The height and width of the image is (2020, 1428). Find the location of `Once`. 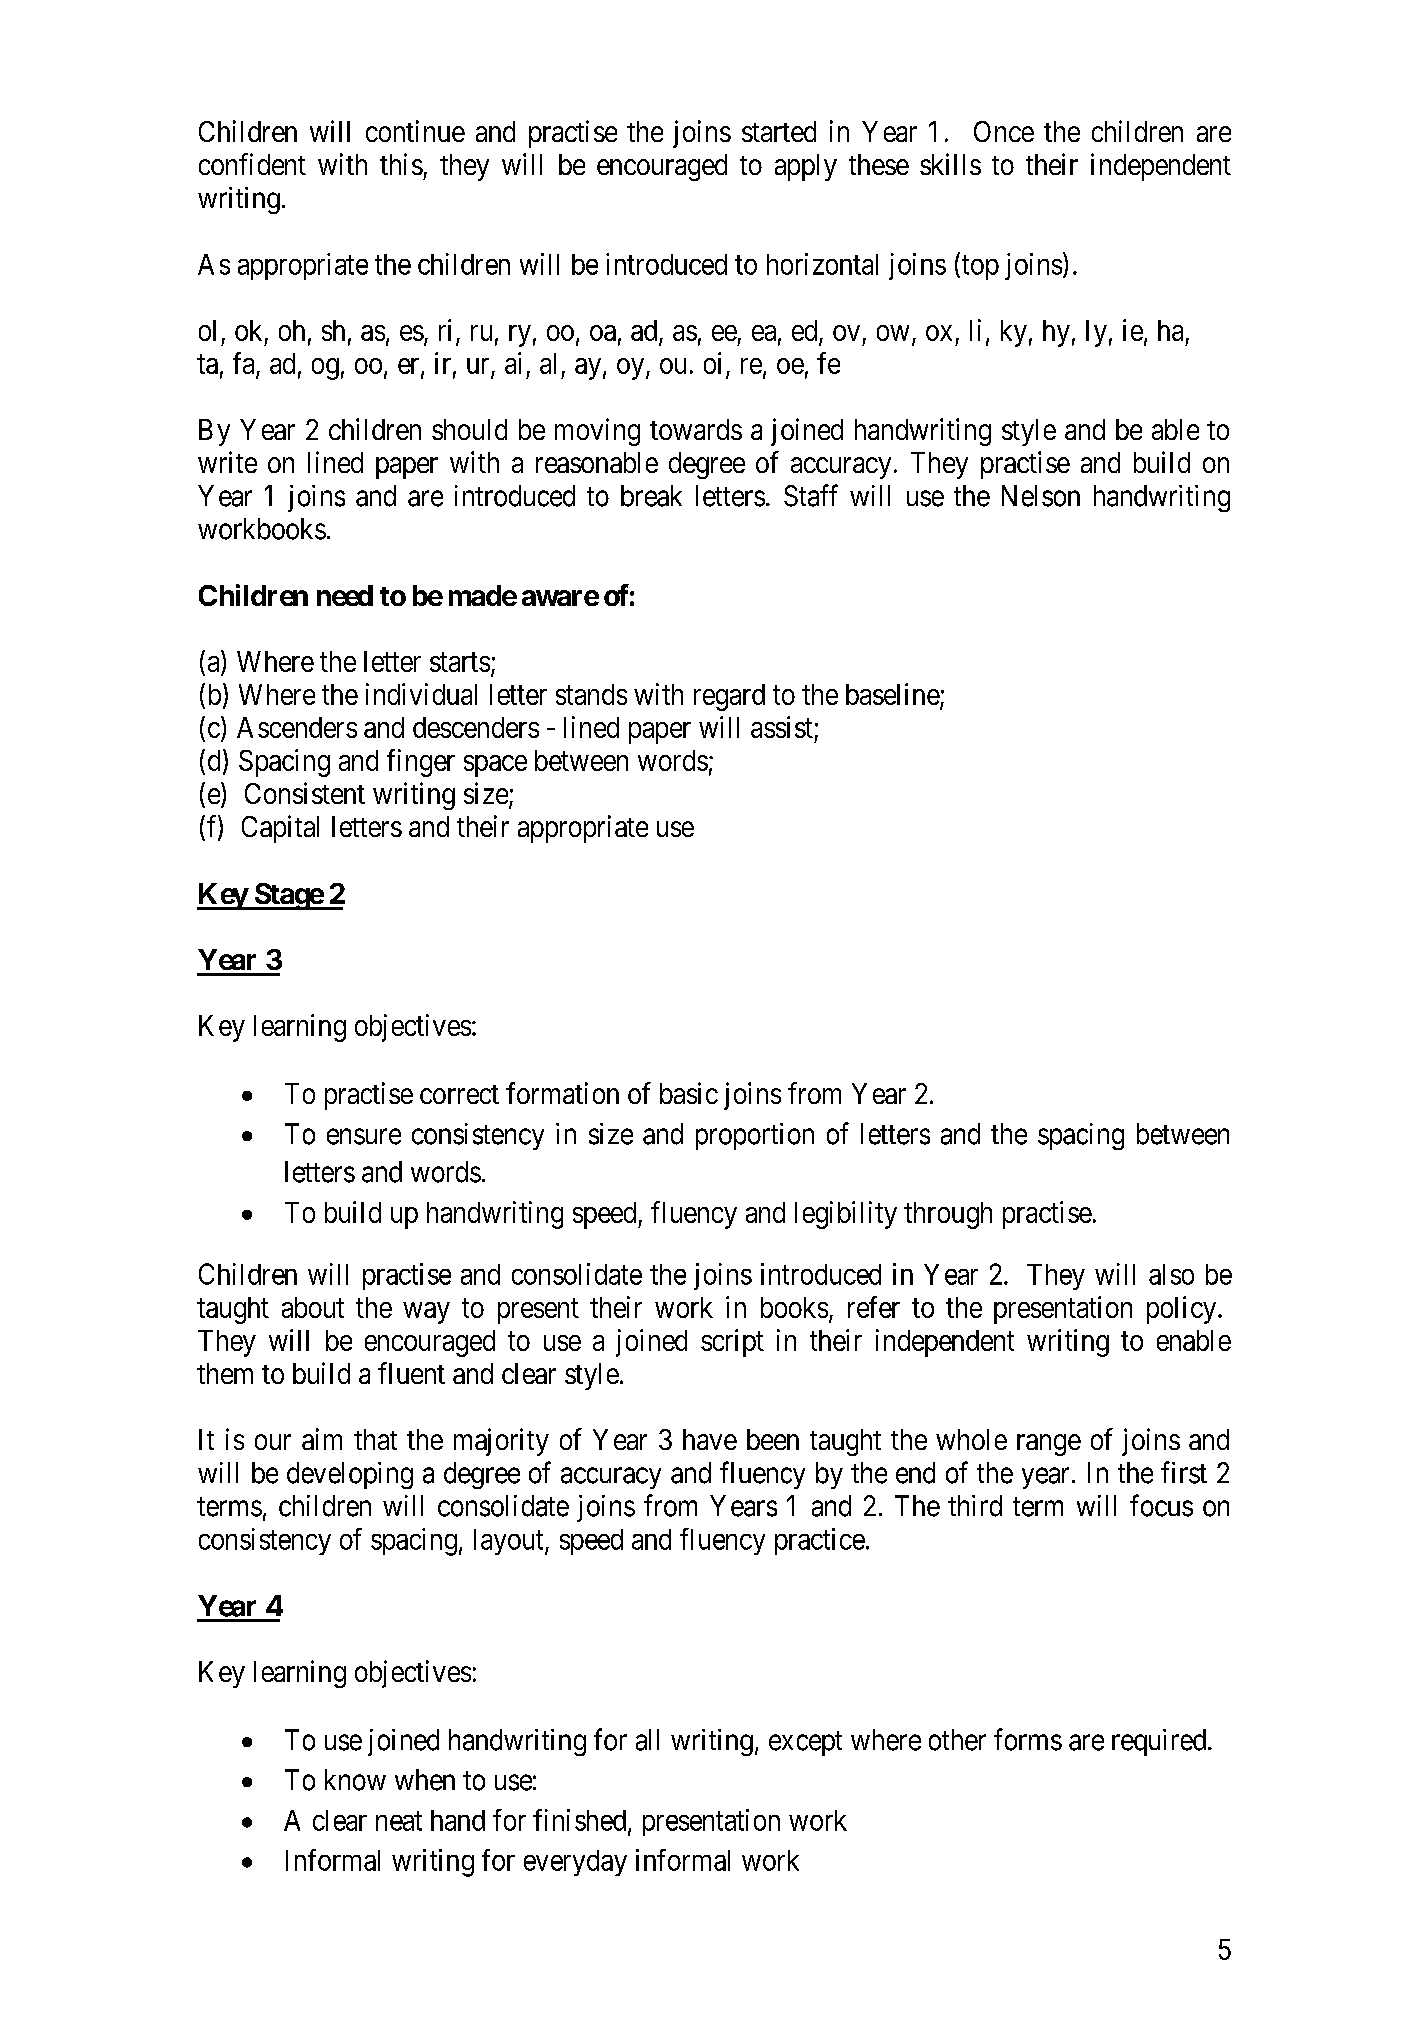

Once is located at coordinates (1004, 131).
